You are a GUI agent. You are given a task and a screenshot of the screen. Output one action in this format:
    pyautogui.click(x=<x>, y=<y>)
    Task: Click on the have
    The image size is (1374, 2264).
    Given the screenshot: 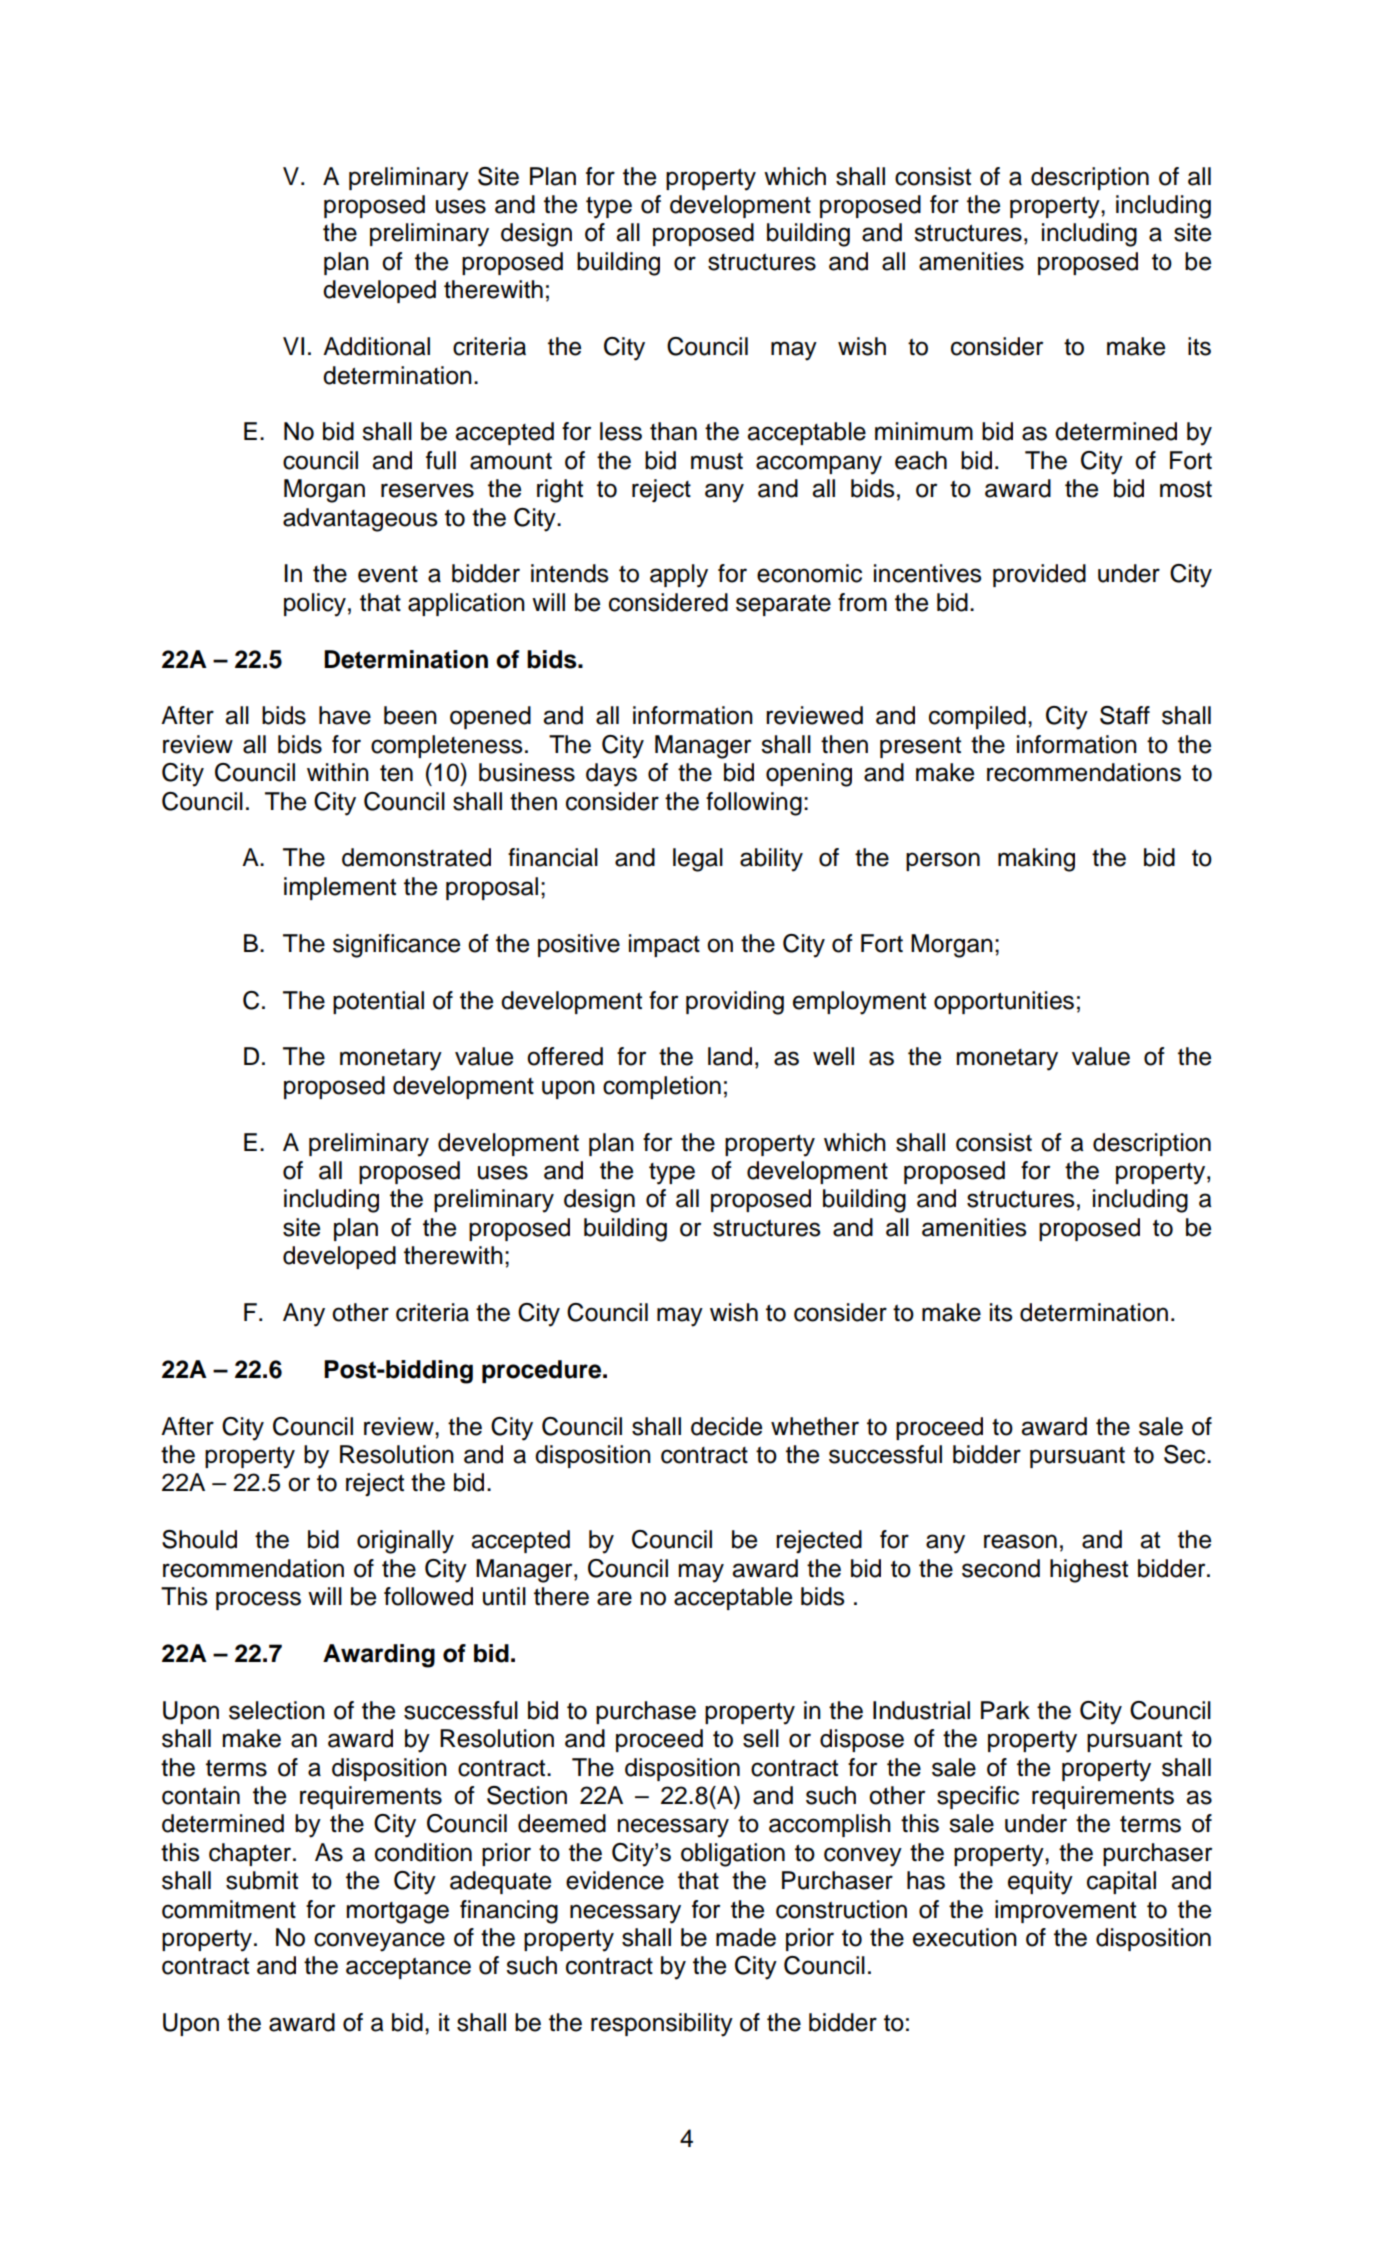 What is the action you would take?
    pyautogui.click(x=345, y=715)
